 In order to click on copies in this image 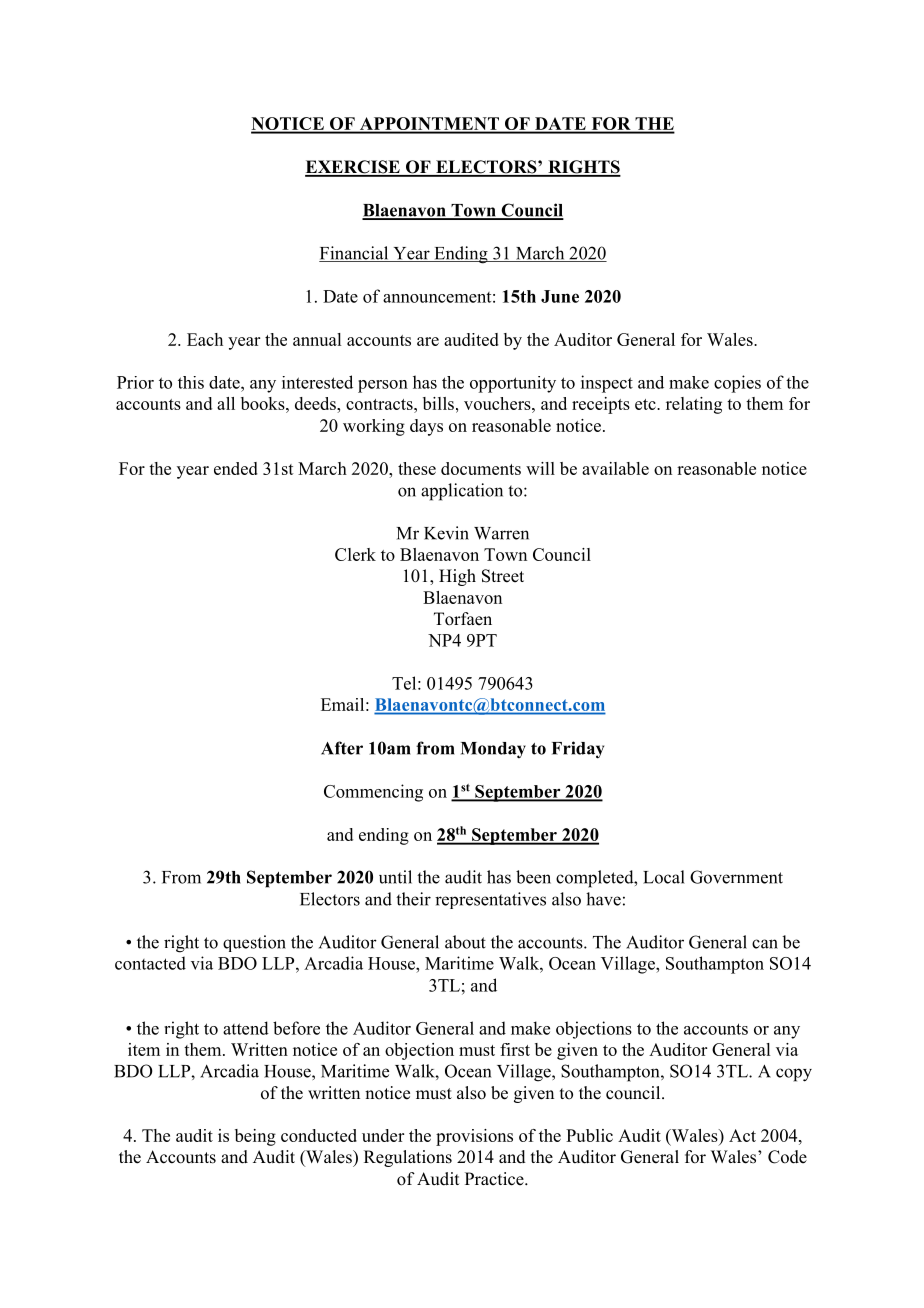, I will do `click(737, 384)`.
